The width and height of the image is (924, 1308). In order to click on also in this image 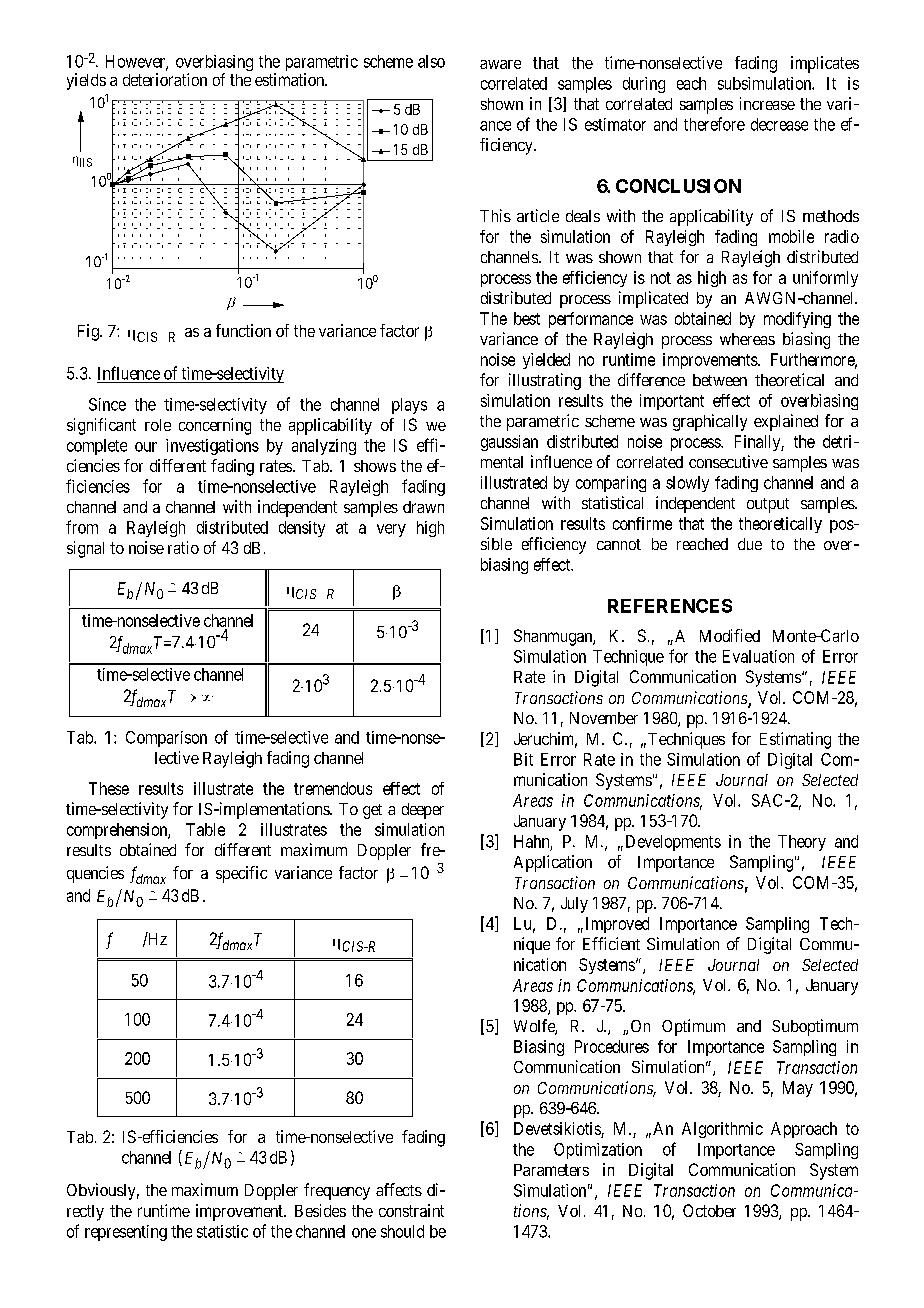, I will do `click(431, 61)`.
